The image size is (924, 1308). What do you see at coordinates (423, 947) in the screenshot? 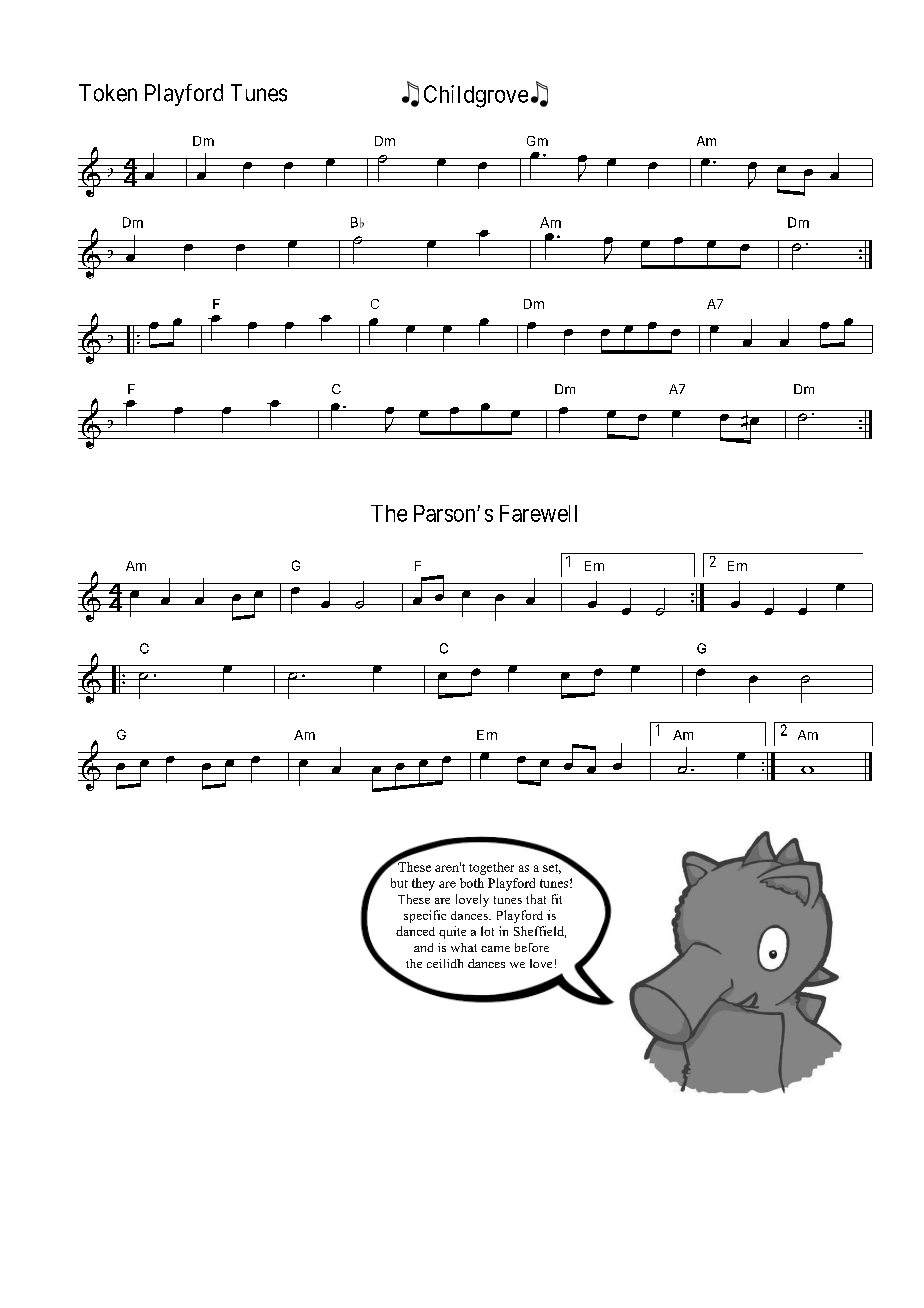
I see `and` at bounding box center [423, 947].
